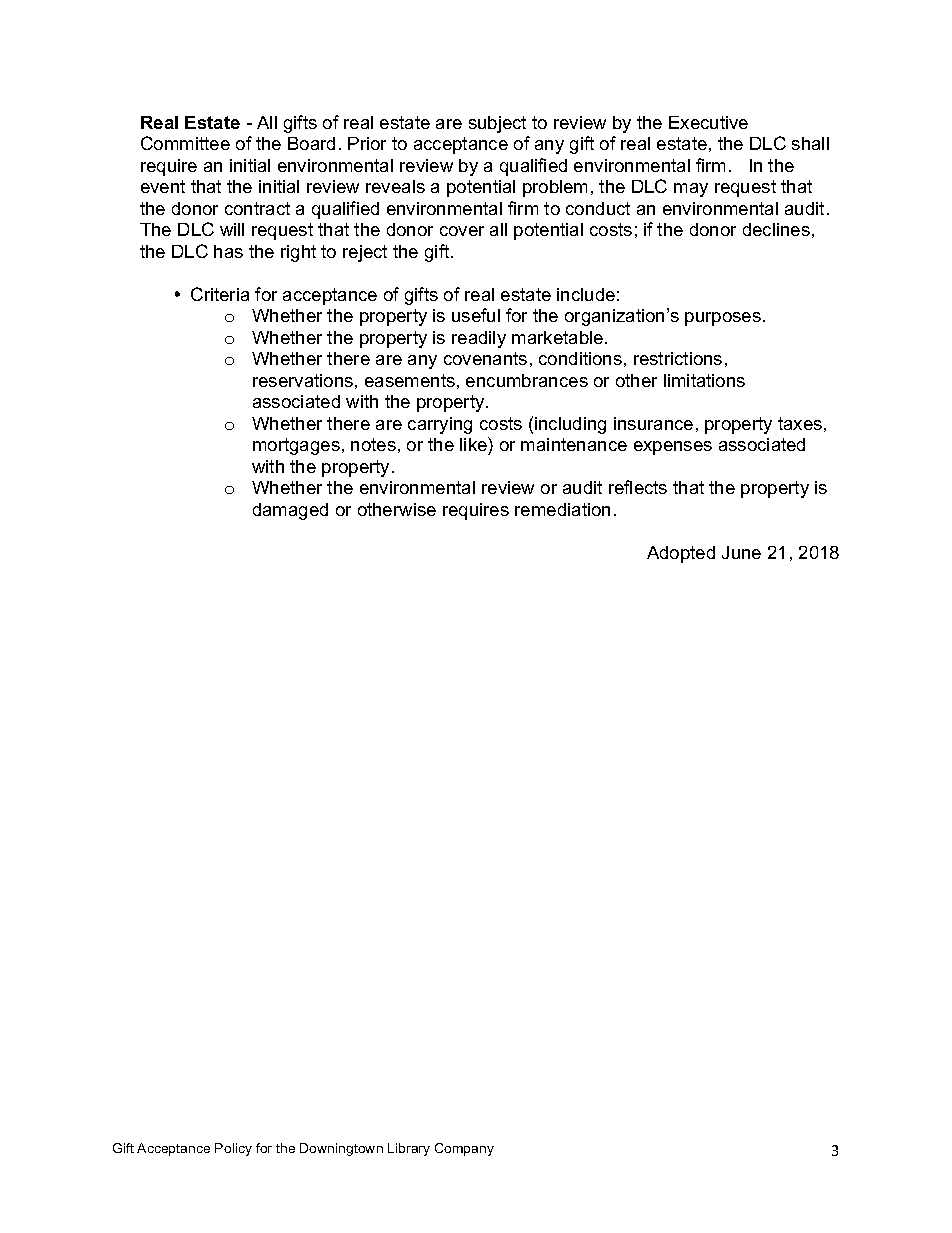 The image size is (952, 1233). I want to click on June, so click(741, 552).
